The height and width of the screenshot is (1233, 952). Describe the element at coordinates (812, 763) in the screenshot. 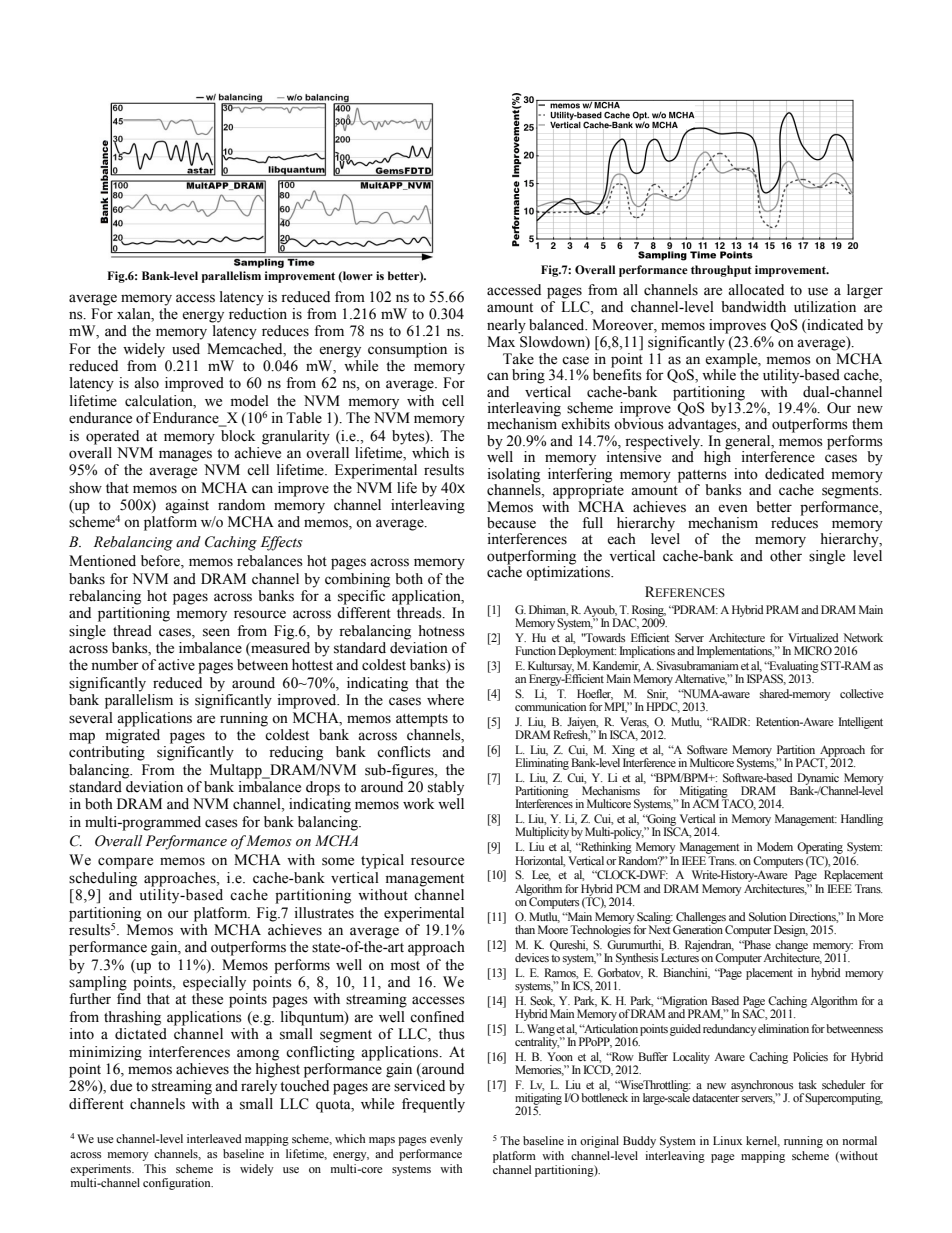

I see `PACT` at that location.
